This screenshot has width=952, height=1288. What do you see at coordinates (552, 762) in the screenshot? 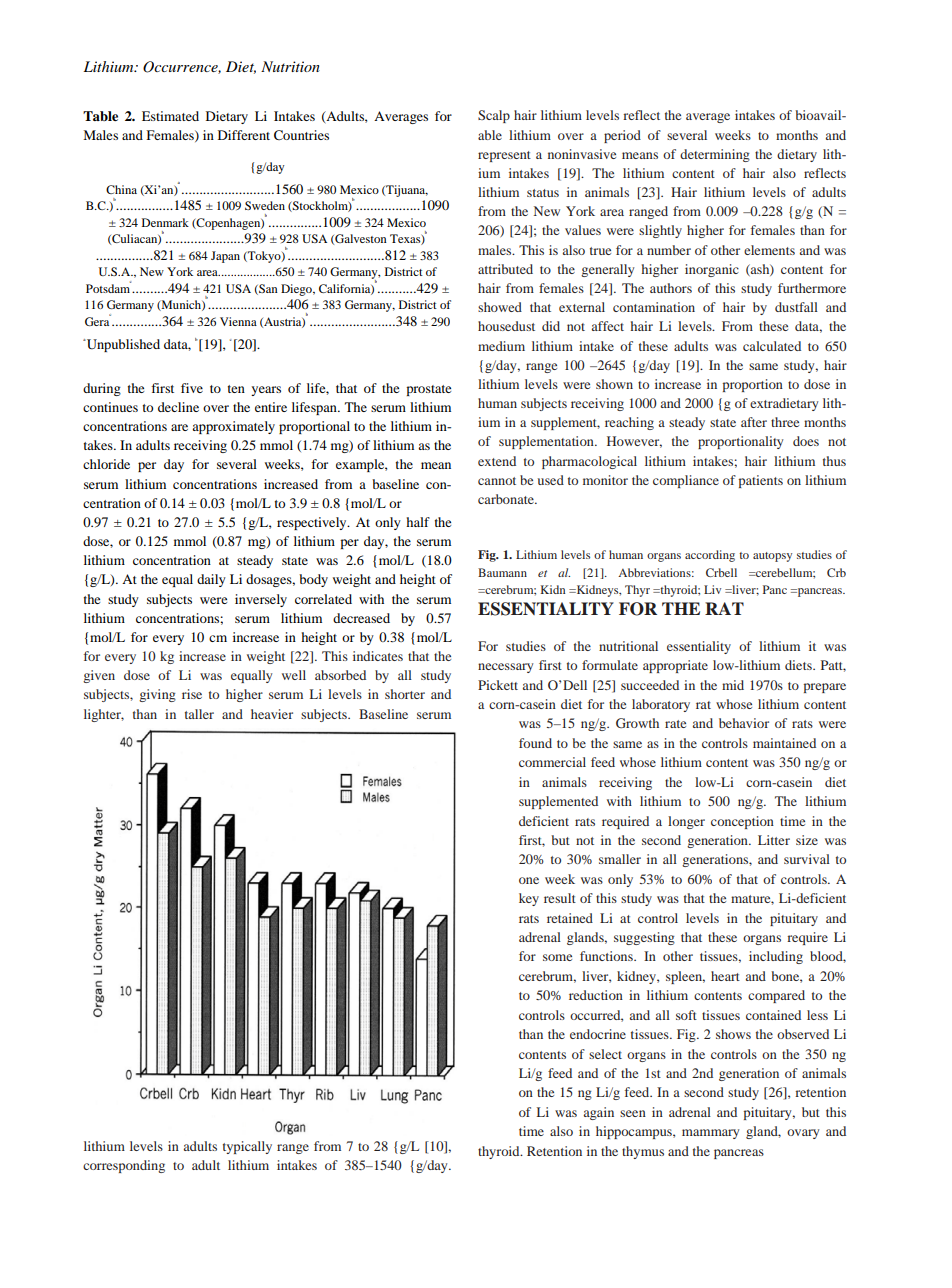
I see `commercial` at bounding box center [552, 762].
